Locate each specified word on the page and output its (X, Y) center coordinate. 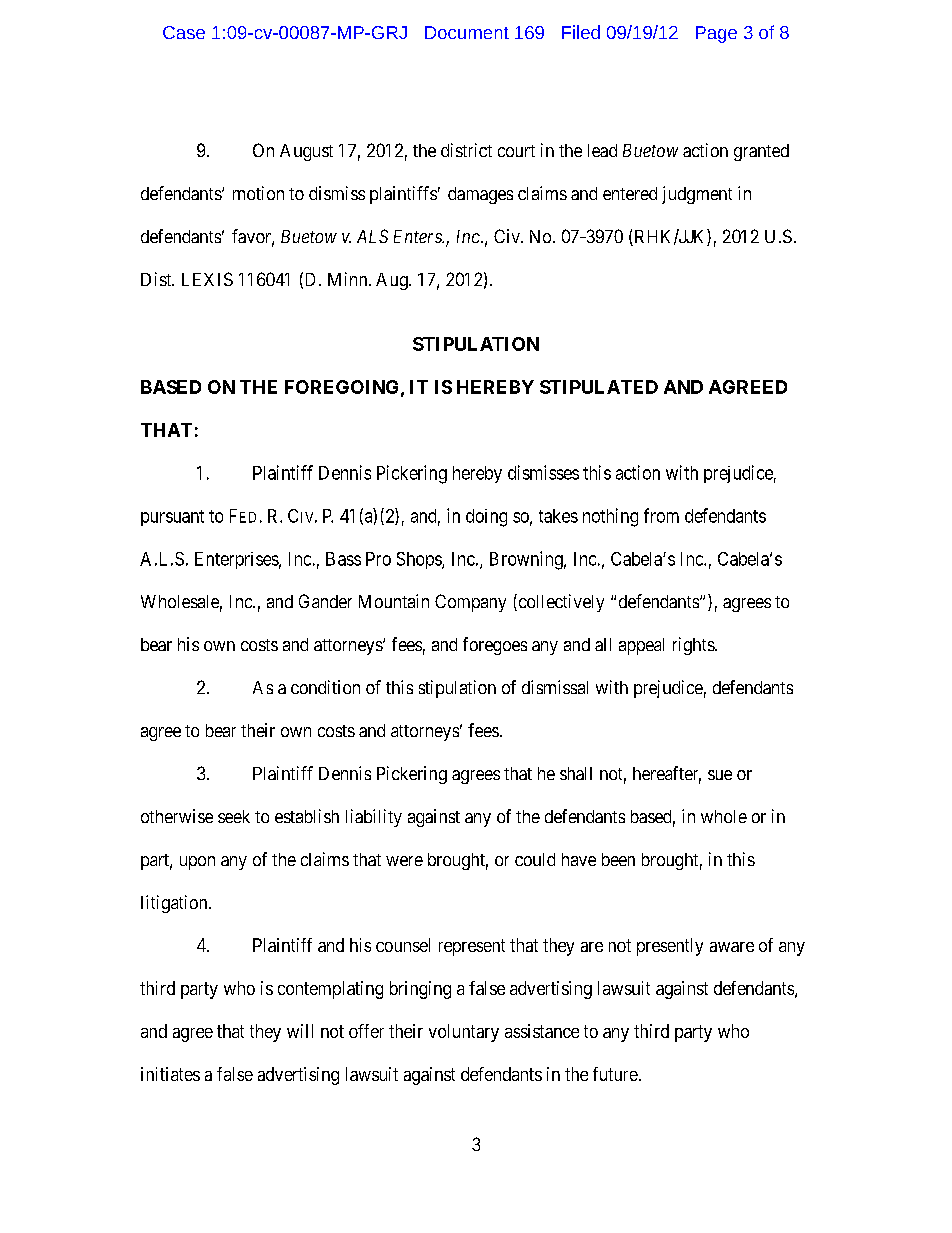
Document (467, 32)
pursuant (172, 518)
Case (184, 32)
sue (720, 775)
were (404, 861)
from (661, 515)
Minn (349, 279)
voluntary (464, 1033)
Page (716, 34)
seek (234, 816)
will (300, 1031)
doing (486, 518)
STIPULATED (599, 387)
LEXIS (207, 279)
